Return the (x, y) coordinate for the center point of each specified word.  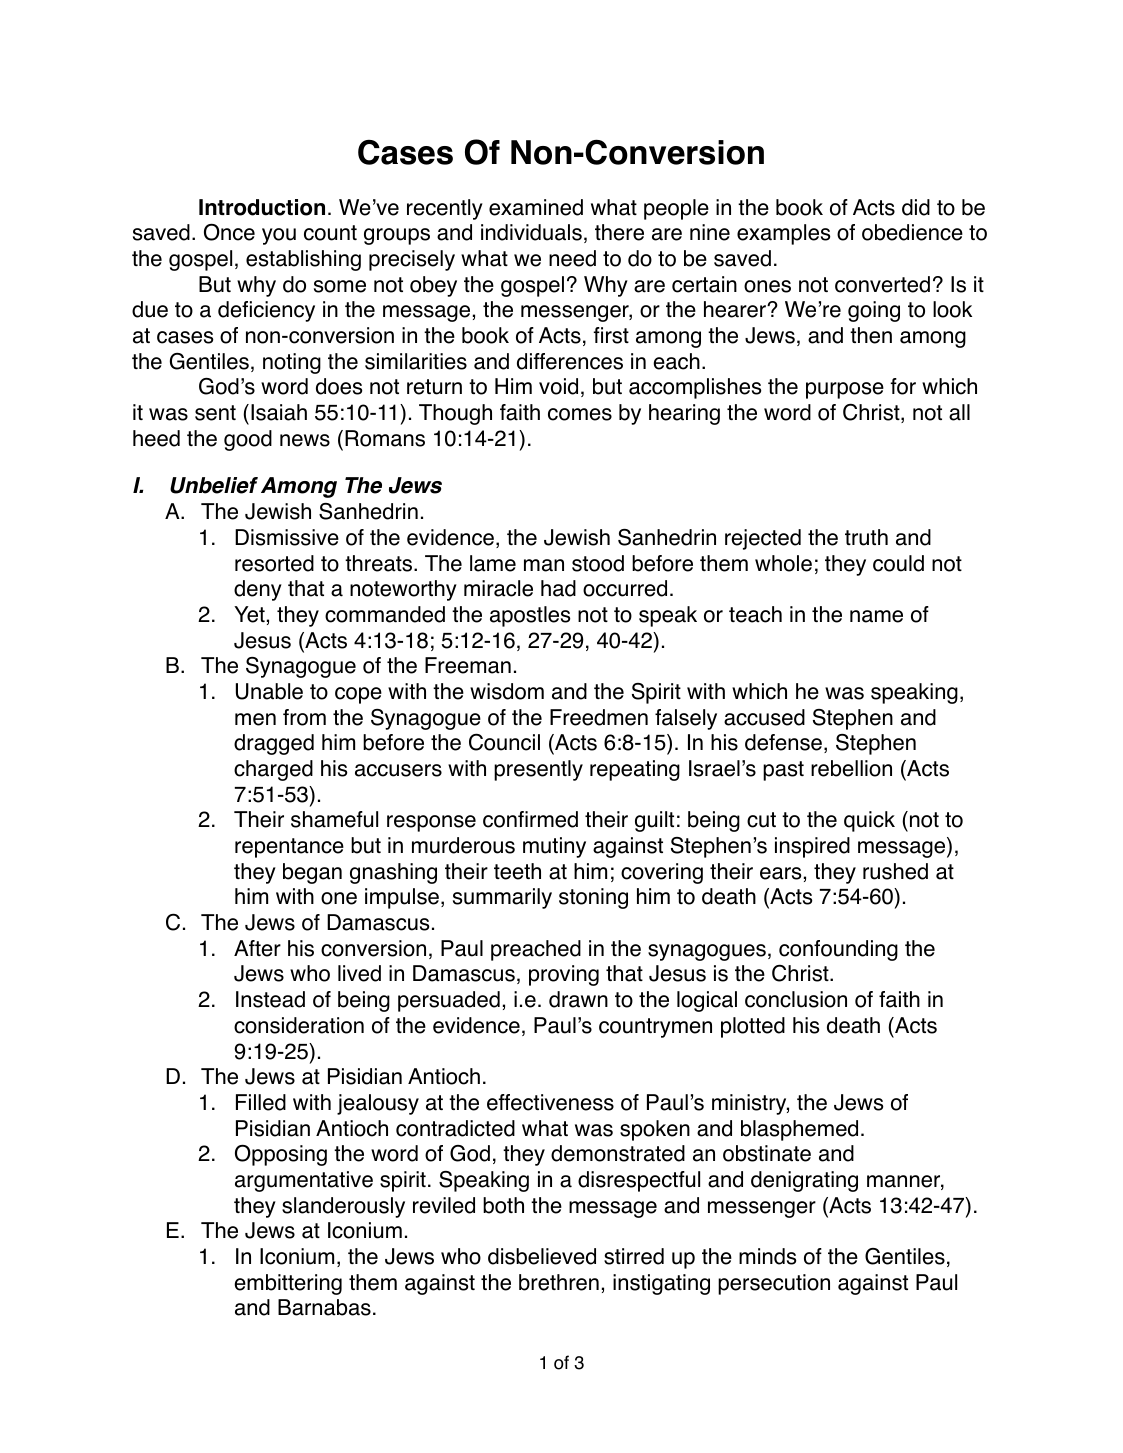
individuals (531, 232)
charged (273, 770)
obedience (912, 232)
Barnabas (324, 1307)
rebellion (851, 768)
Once (229, 232)
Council (504, 742)
